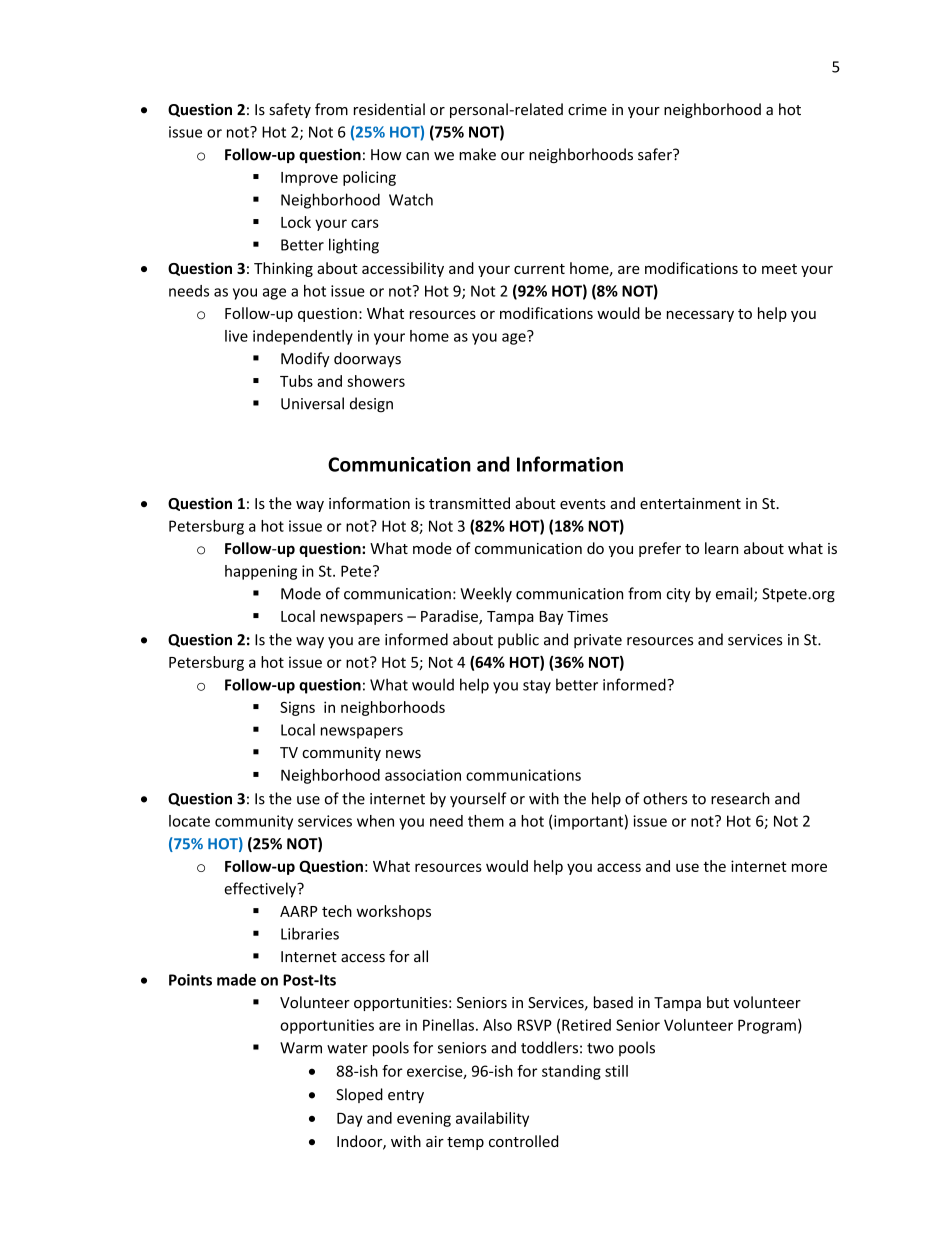 The width and height of the page is (952, 1233). Describe the element at coordinates (290, 110) in the page. I see `safety` at that location.
